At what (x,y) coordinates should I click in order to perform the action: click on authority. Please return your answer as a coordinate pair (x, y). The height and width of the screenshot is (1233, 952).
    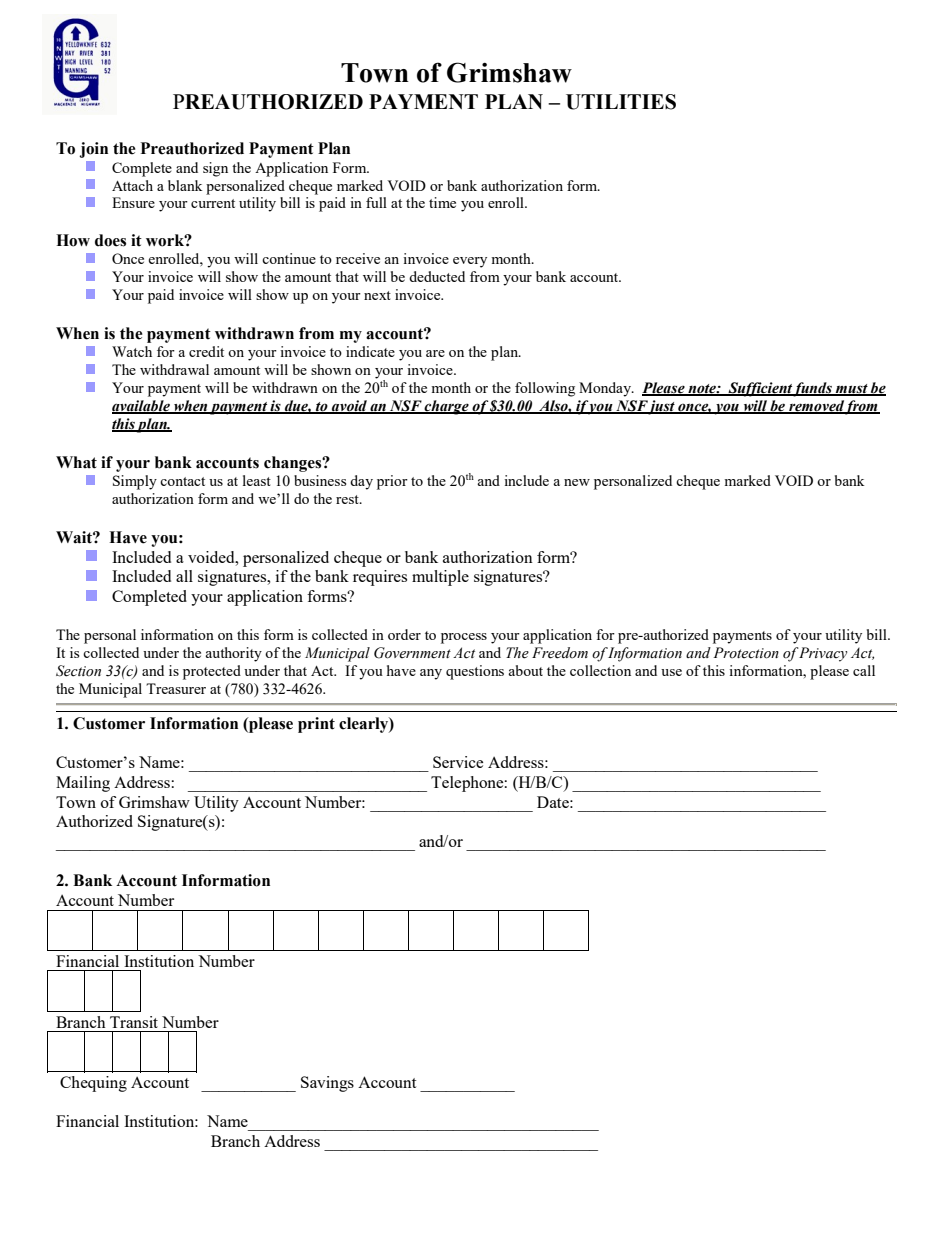
    Looking at the image, I should click on (233, 654).
